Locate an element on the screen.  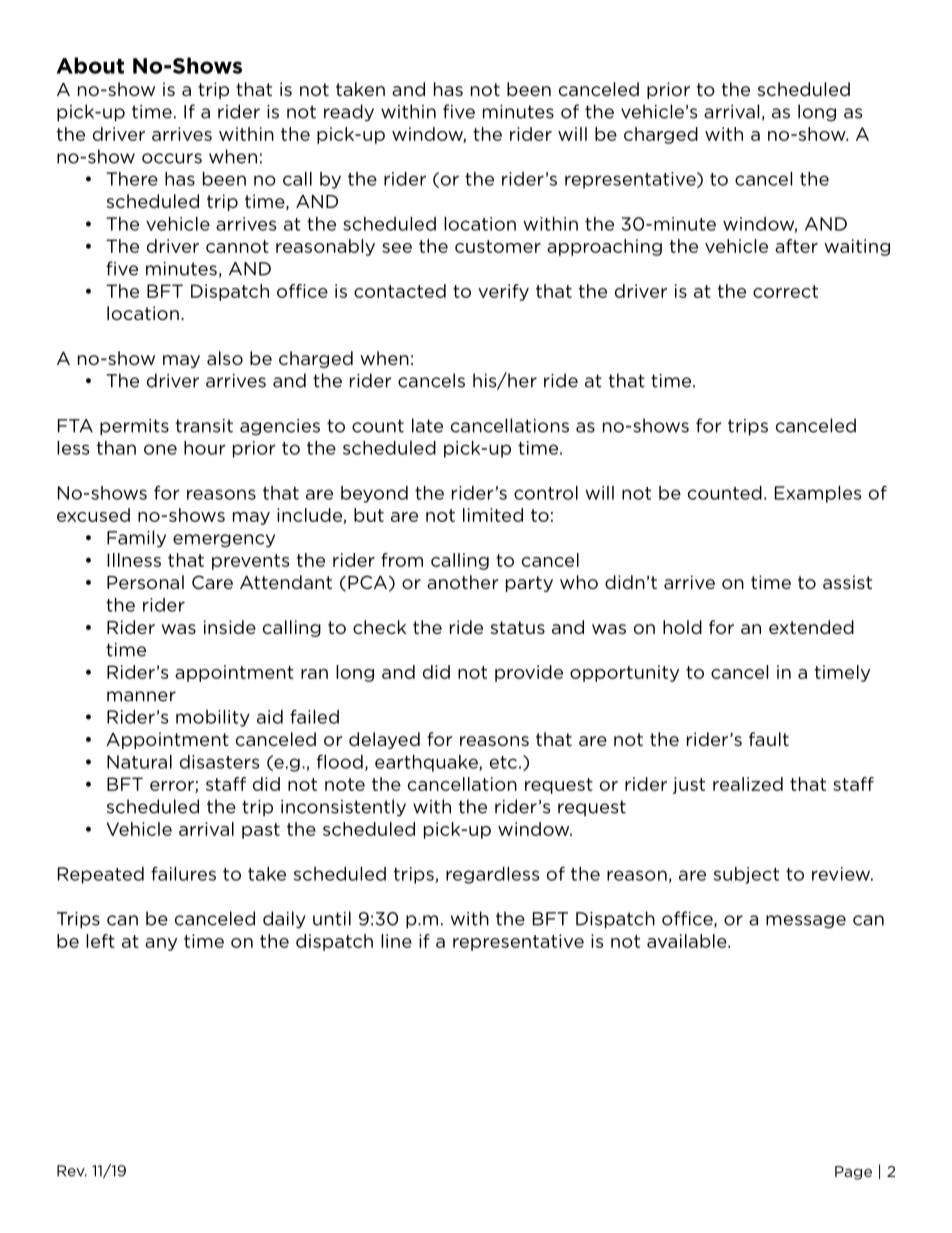
status is located at coordinates (517, 627).
